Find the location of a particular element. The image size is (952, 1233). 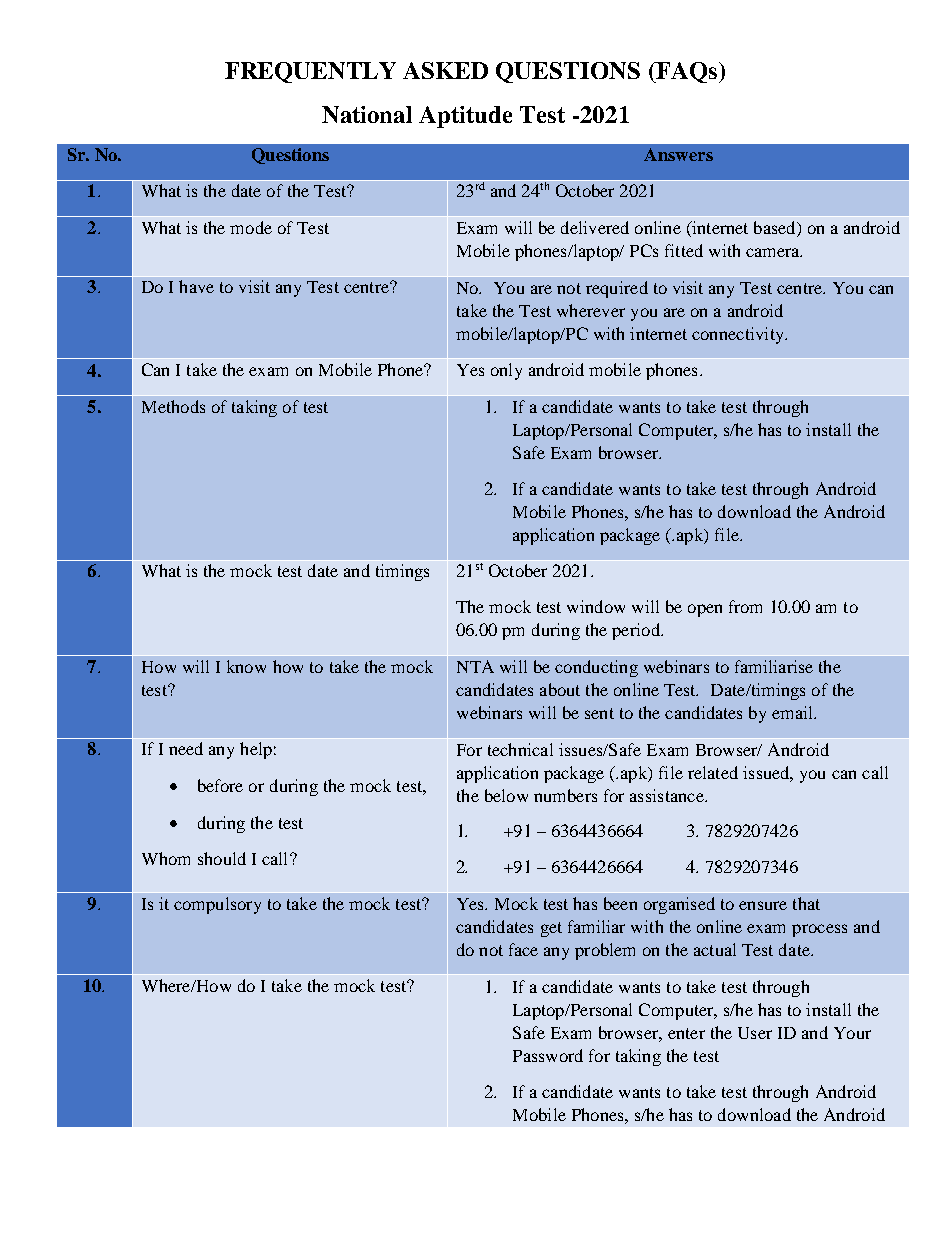

Answers is located at coordinates (678, 154).
